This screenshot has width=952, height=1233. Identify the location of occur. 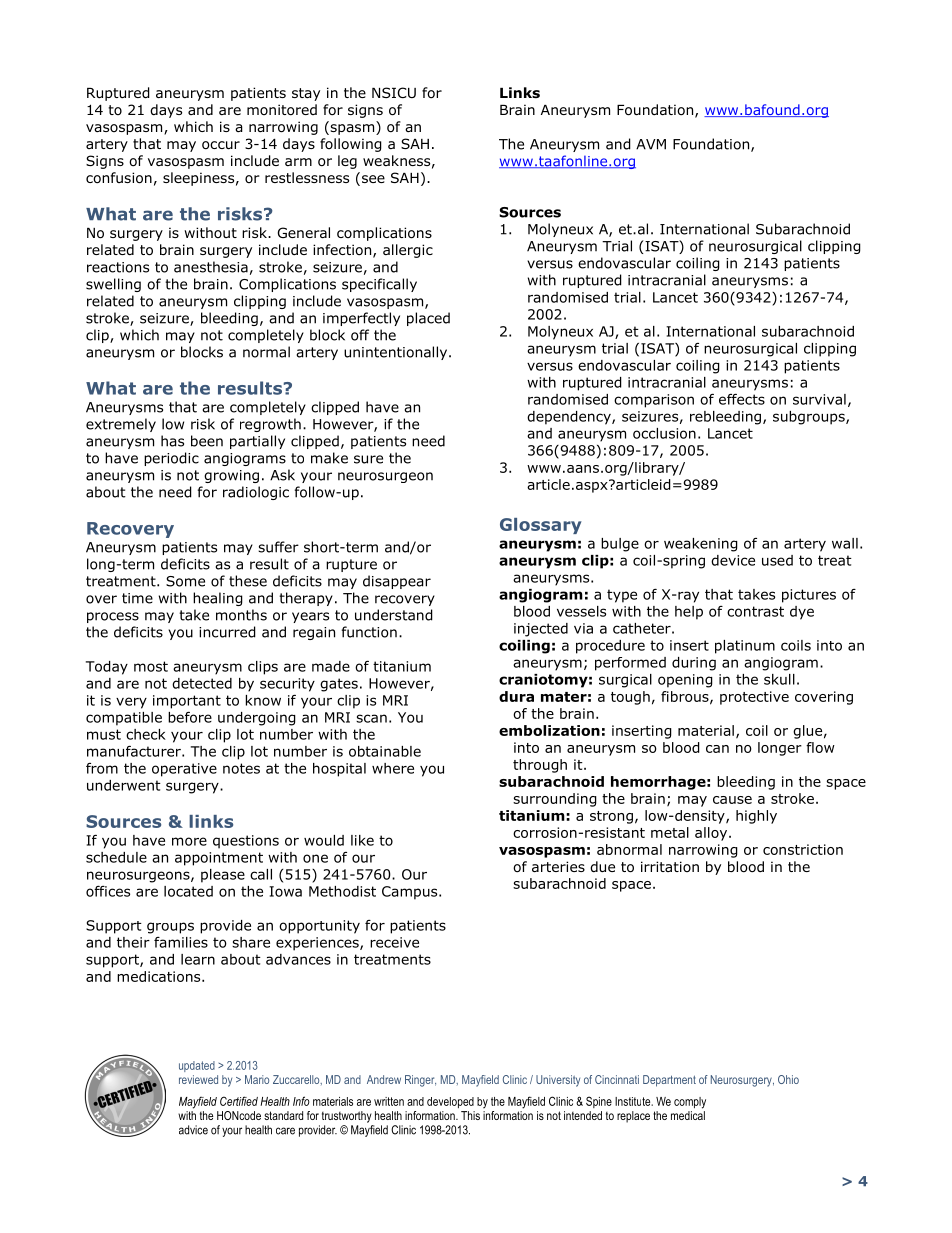
(221, 145).
